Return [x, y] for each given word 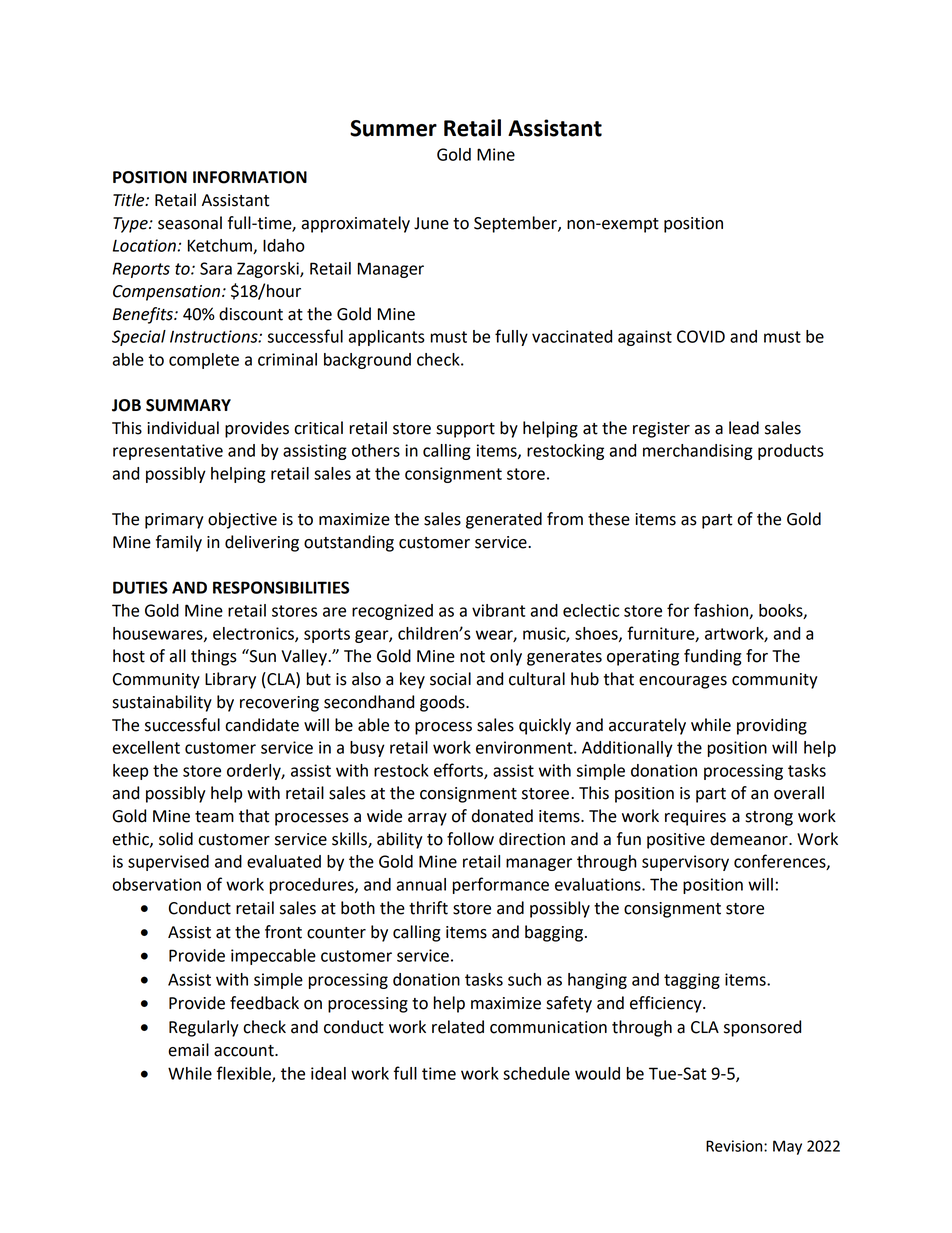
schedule [536, 1073]
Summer [393, 128]
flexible [245, 1074]
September [516, 224]
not [472, 657]
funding [713, 657]
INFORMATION [250, 177]
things [214, 657]
